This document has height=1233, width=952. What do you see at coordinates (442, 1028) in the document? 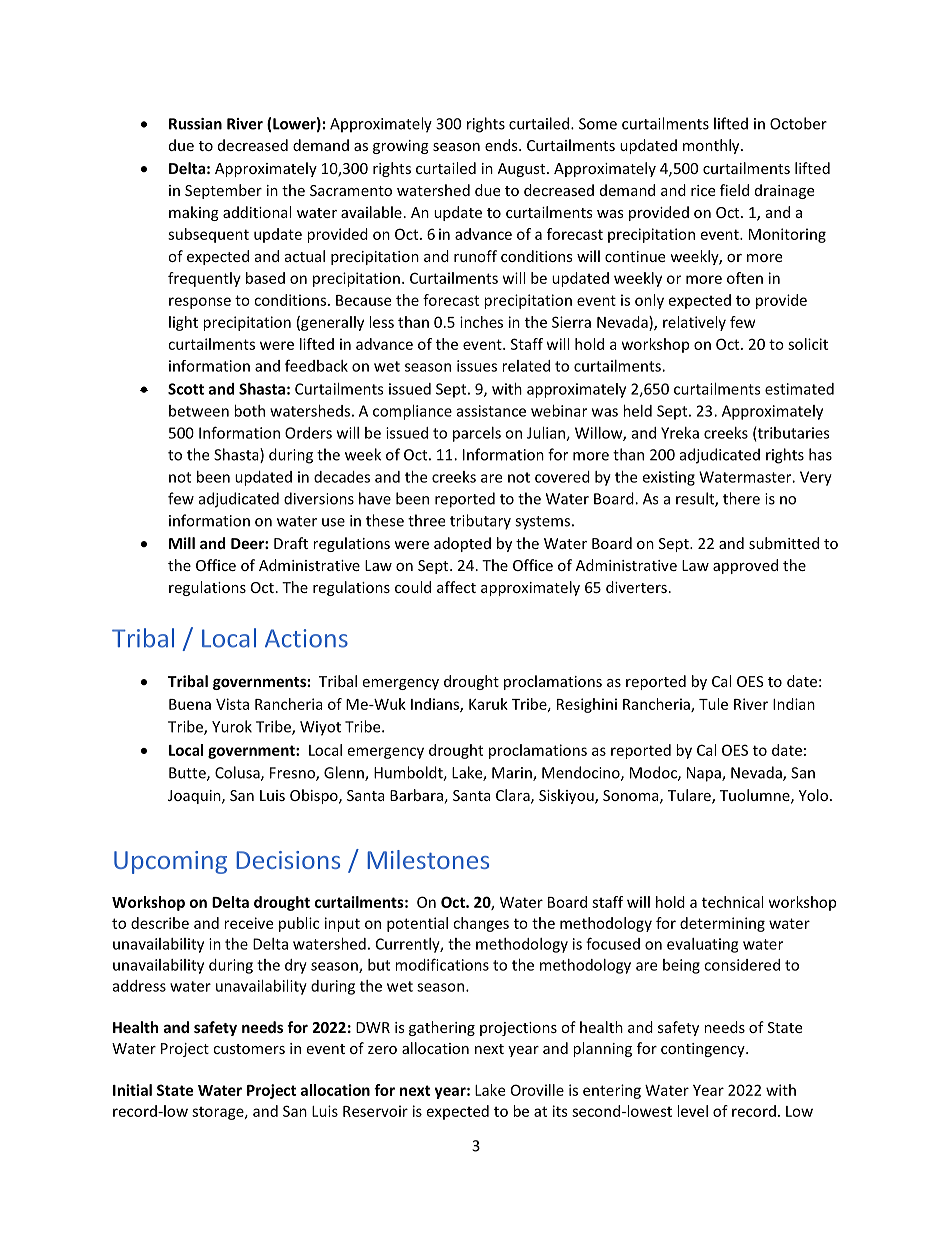
I see `gathering` at bounding box center [442, 1028].
